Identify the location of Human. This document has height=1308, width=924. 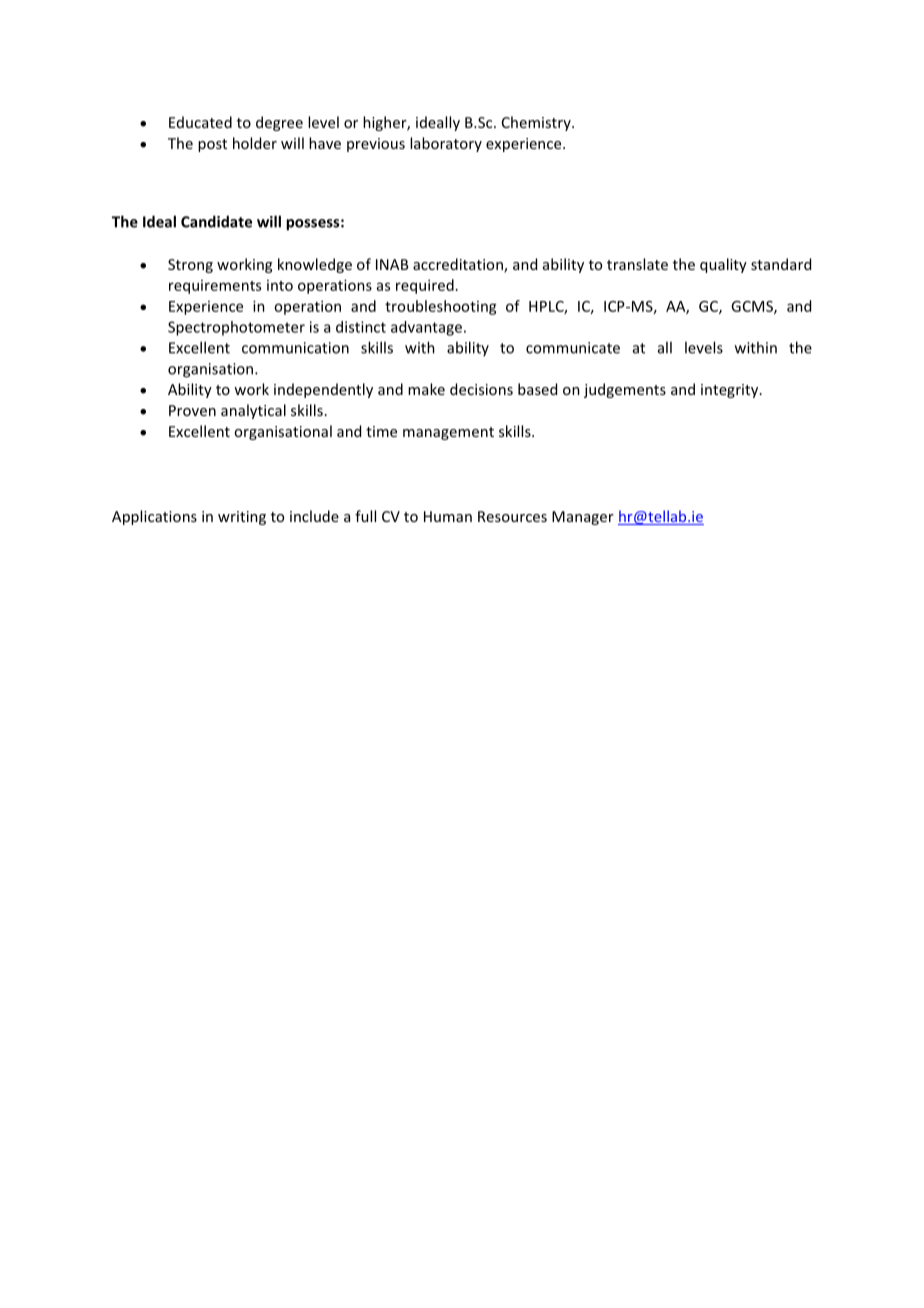
(448, 516).
